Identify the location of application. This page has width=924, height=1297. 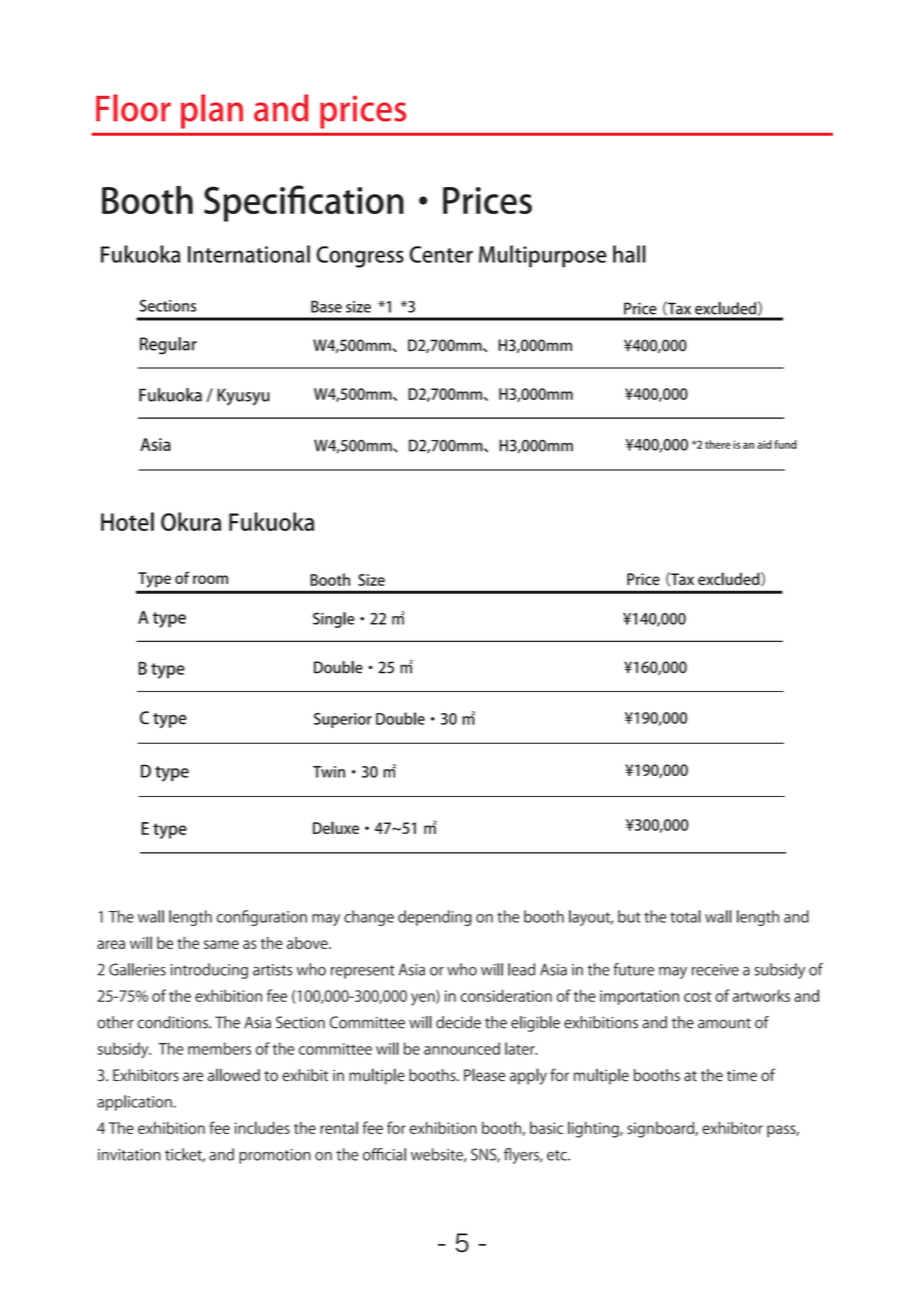
(135, 1103).
